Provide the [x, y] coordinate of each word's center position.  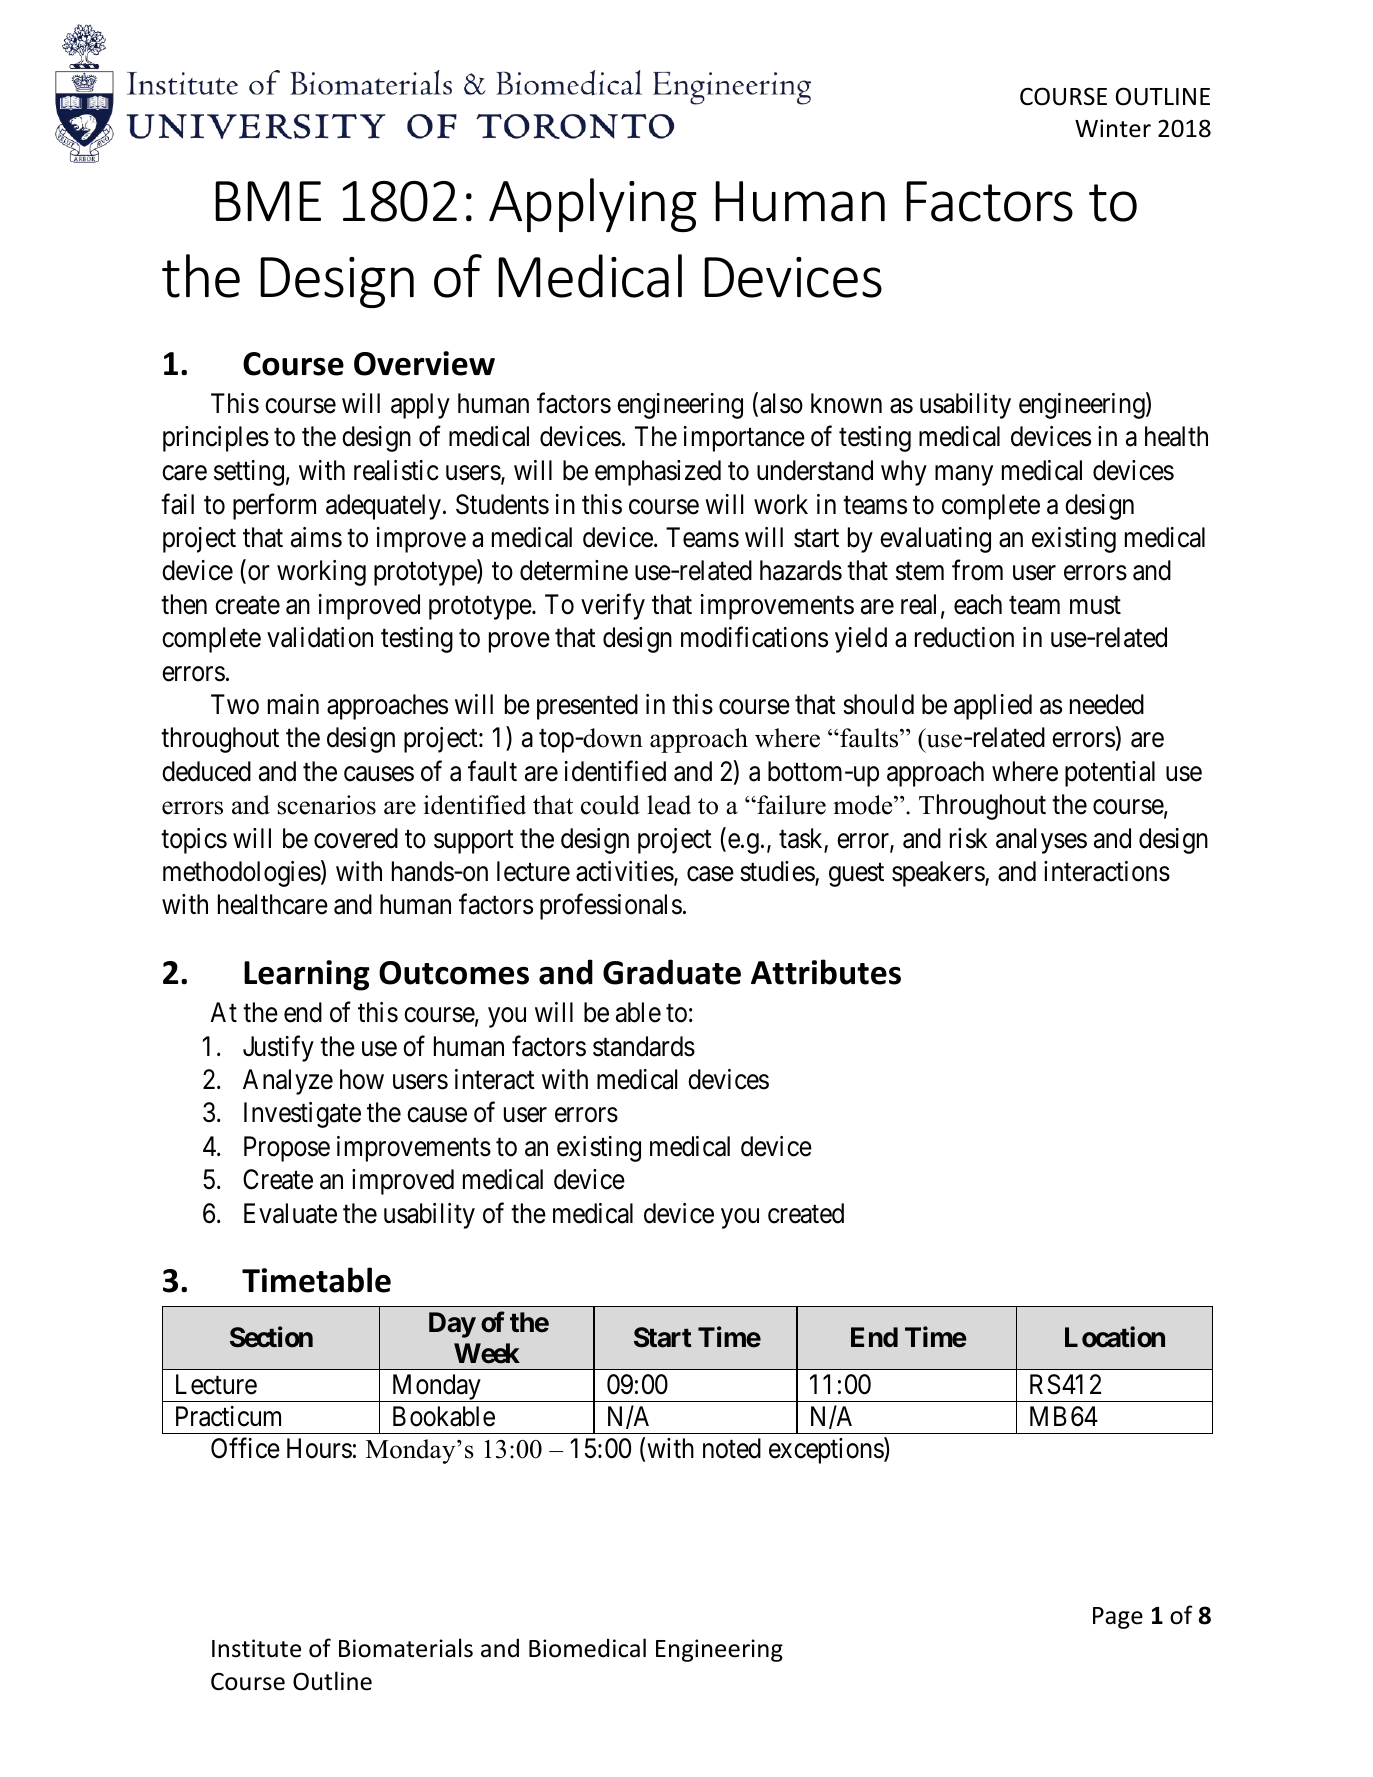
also [781, 403]
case [710, 874]
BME [268, 201]
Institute [256, 1648]
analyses [1041, 841]
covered [356, 838]
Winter [1113, 128]
